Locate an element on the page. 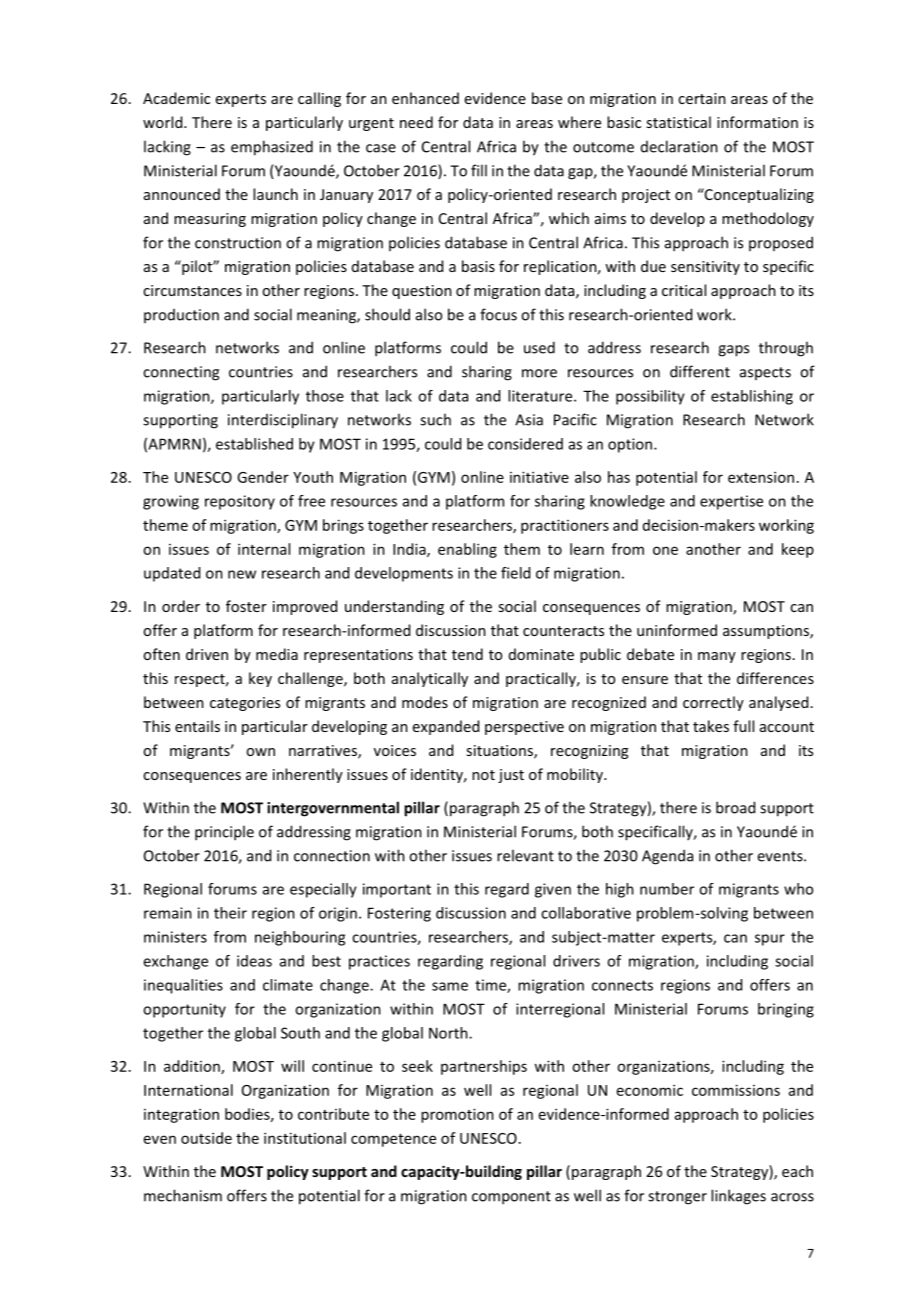  outside is located at coordinates (206, 1138).
